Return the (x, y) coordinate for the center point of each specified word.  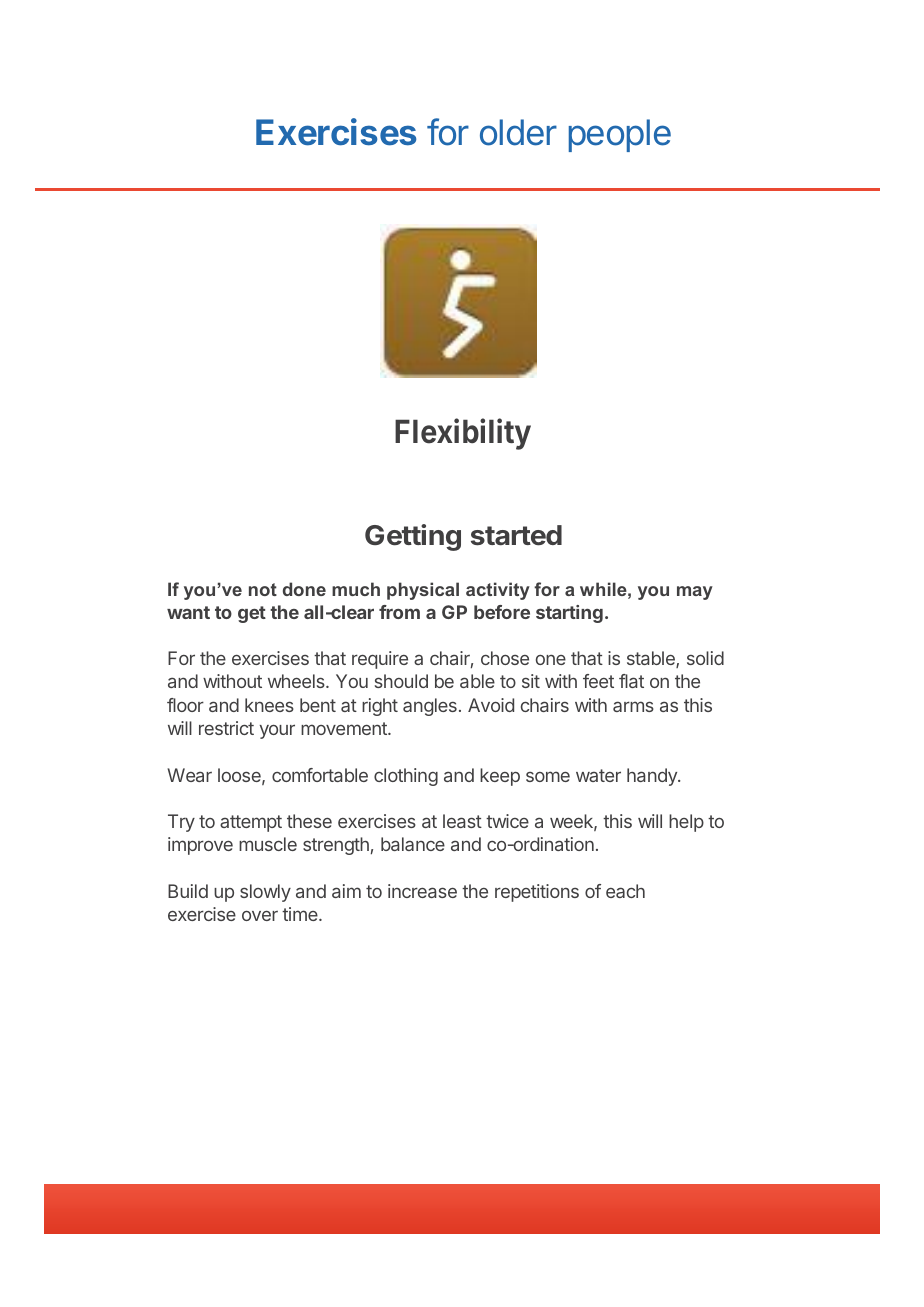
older (518, 132)
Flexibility (463, 434)
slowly (265, 893)
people (620, 135)
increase (422, 891)
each (625, 891)
